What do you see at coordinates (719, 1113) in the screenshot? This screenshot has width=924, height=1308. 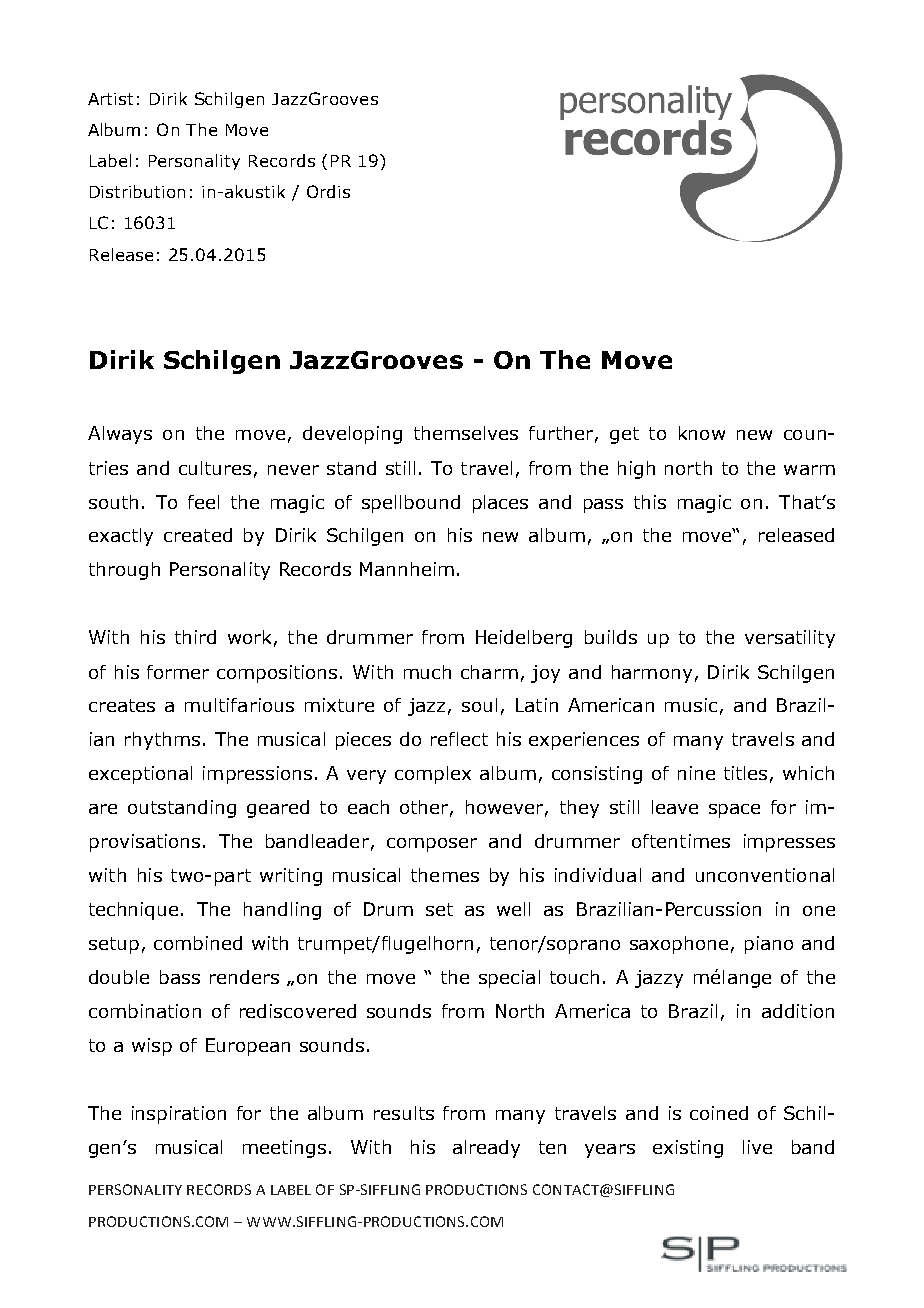 I see `coined` at bounding box center [719, 1113].
